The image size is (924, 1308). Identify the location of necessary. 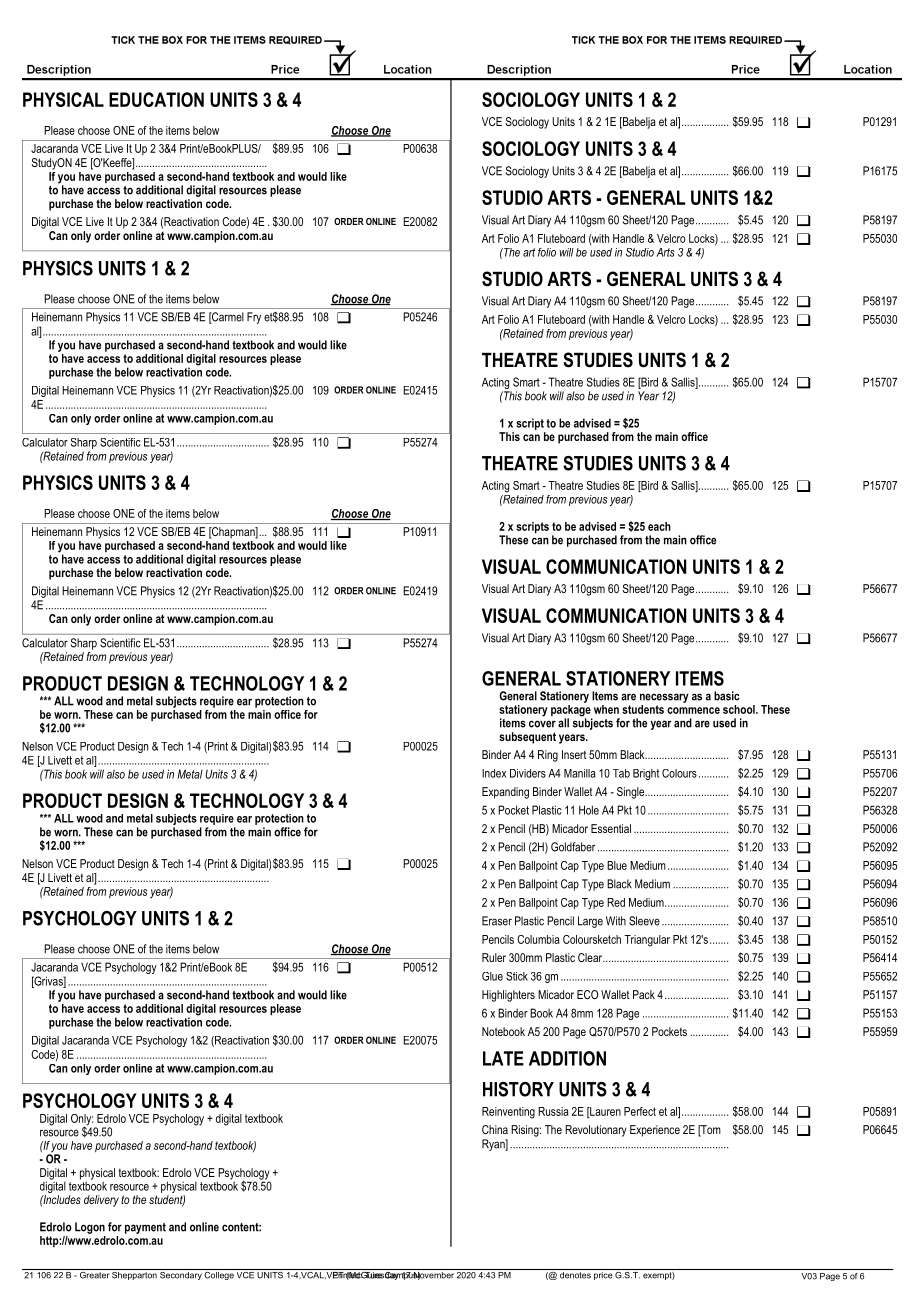
(664, 698).
